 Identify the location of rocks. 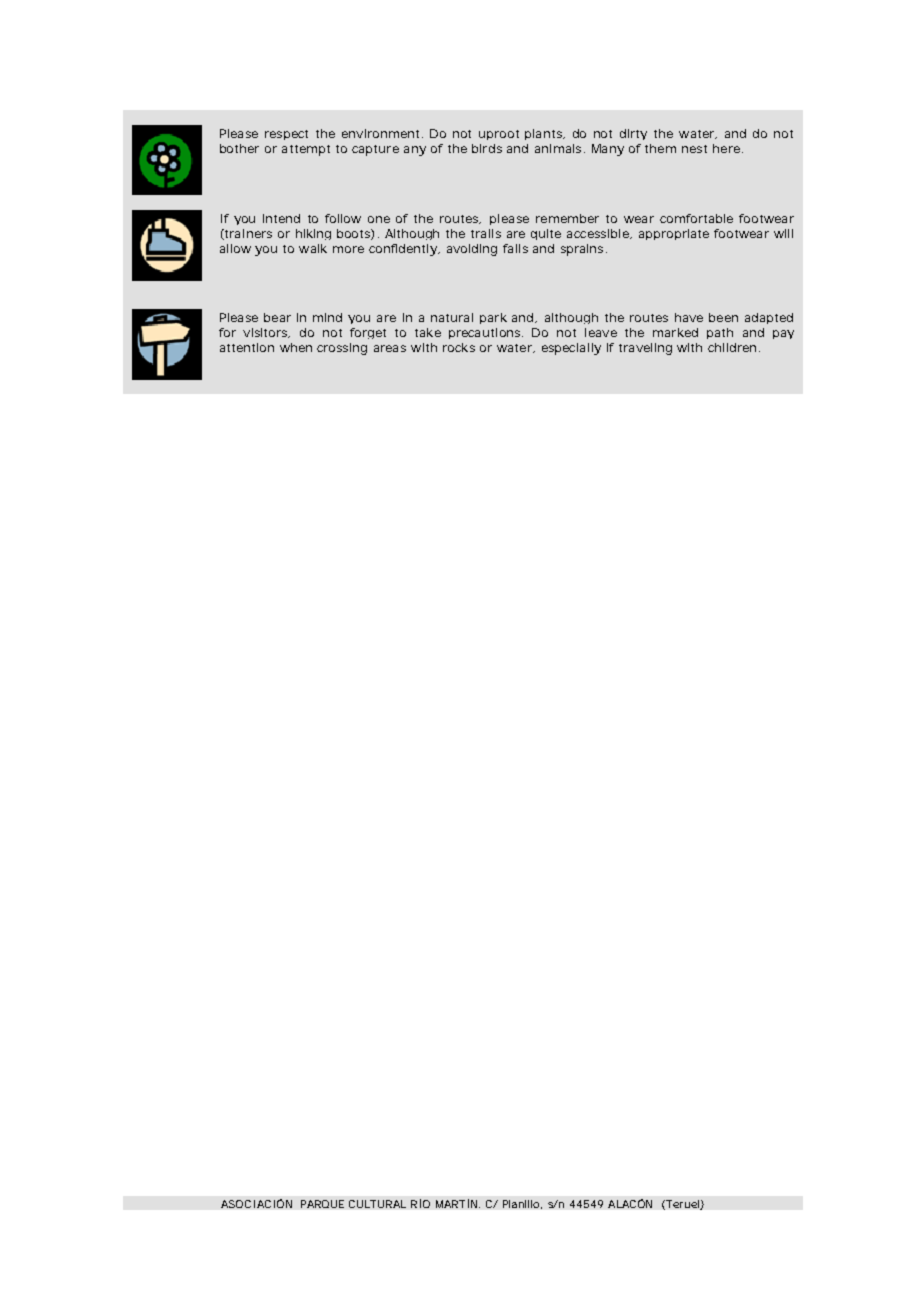
(459, 347).
